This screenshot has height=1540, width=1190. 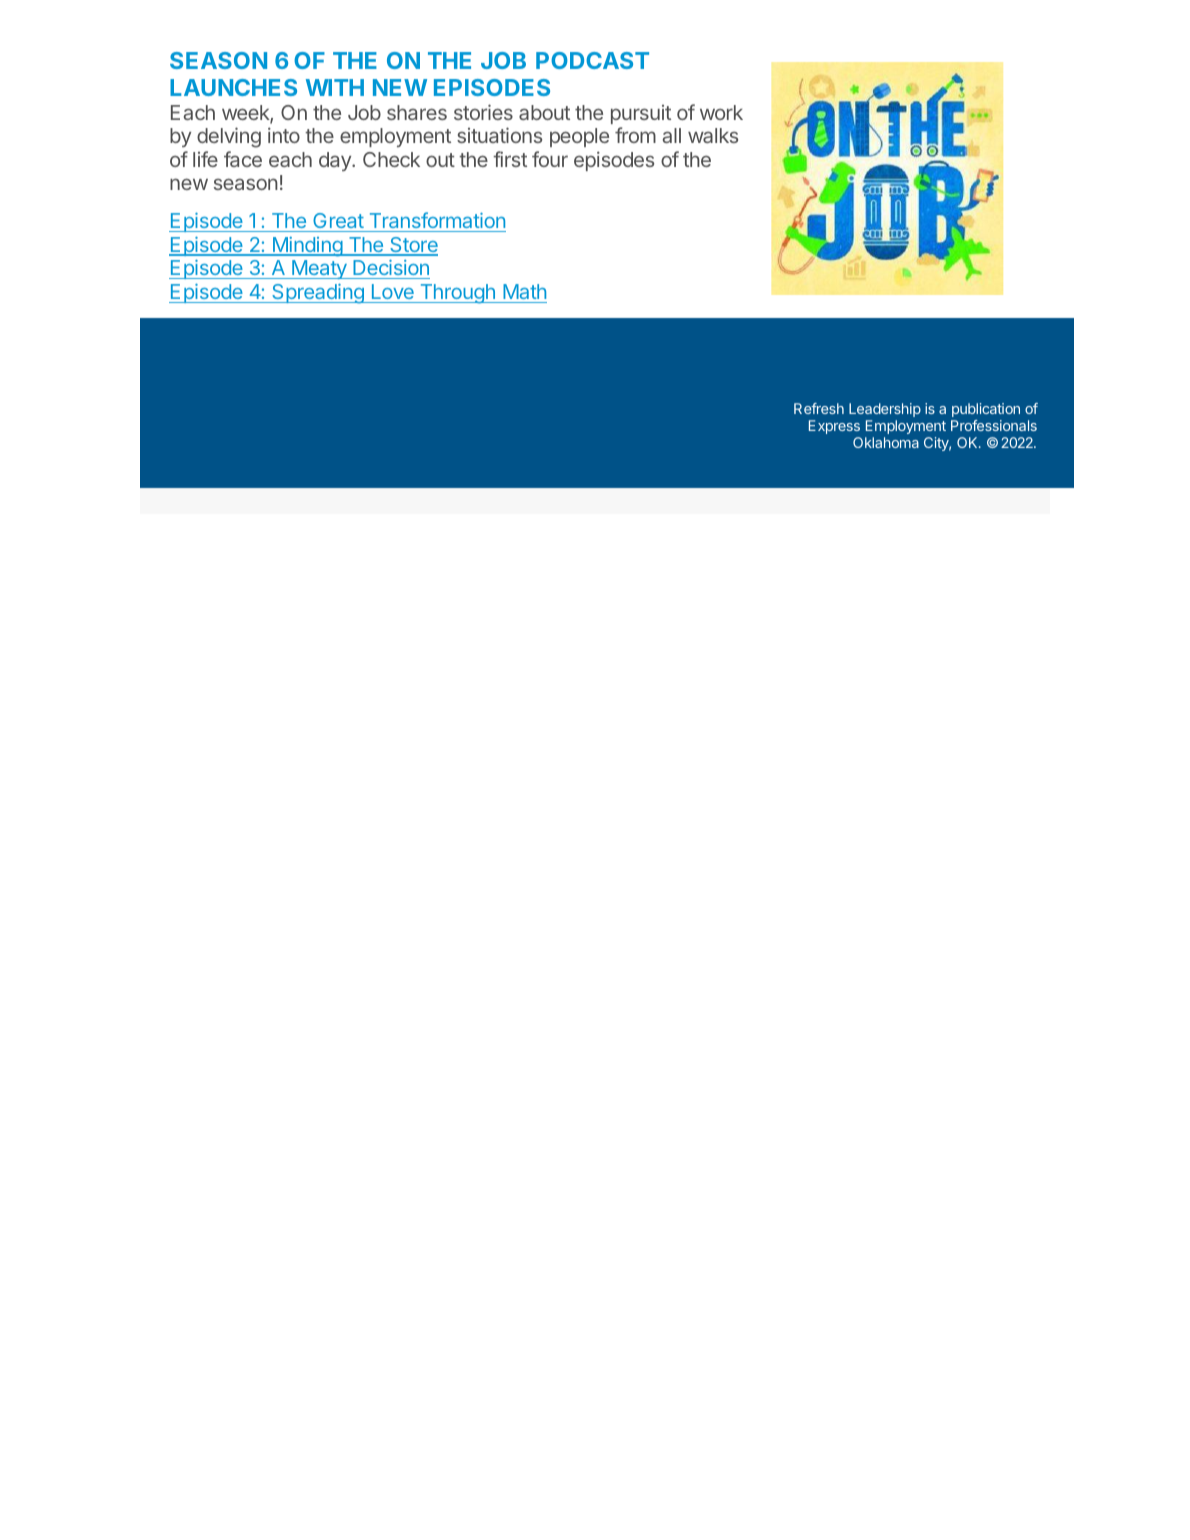 What do you see at coordinates (886, 442) in the screenshot?
I see `Oklahoma` at bounding box center [886, 442].
